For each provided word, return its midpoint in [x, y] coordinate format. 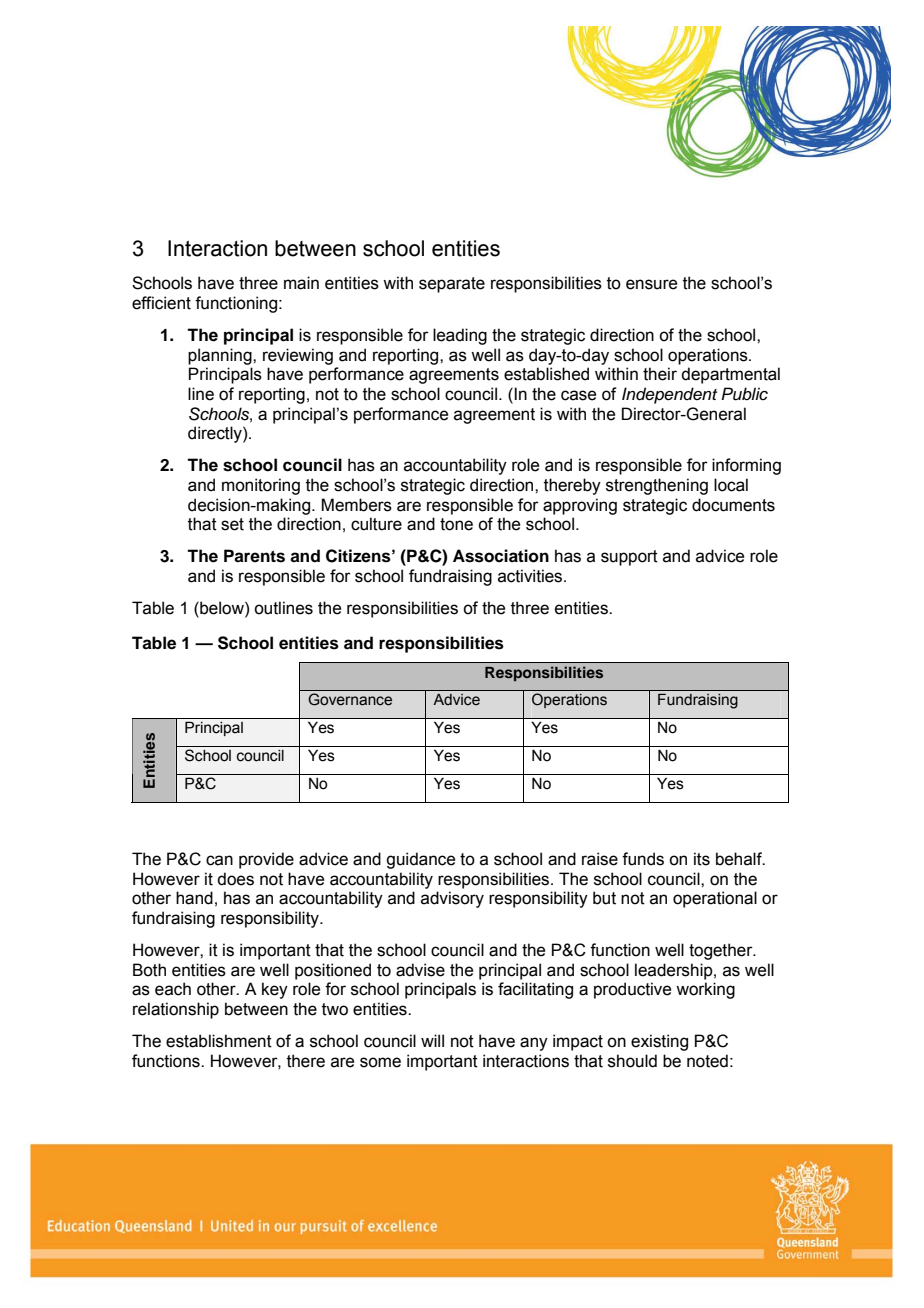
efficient [161, 303]
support [629, 558]
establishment [219, 1041]
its [702, 859]
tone [456, 524]
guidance [420, 860]
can [219, 860]
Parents [254, 556]
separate [452, 285]
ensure [651, 284]
